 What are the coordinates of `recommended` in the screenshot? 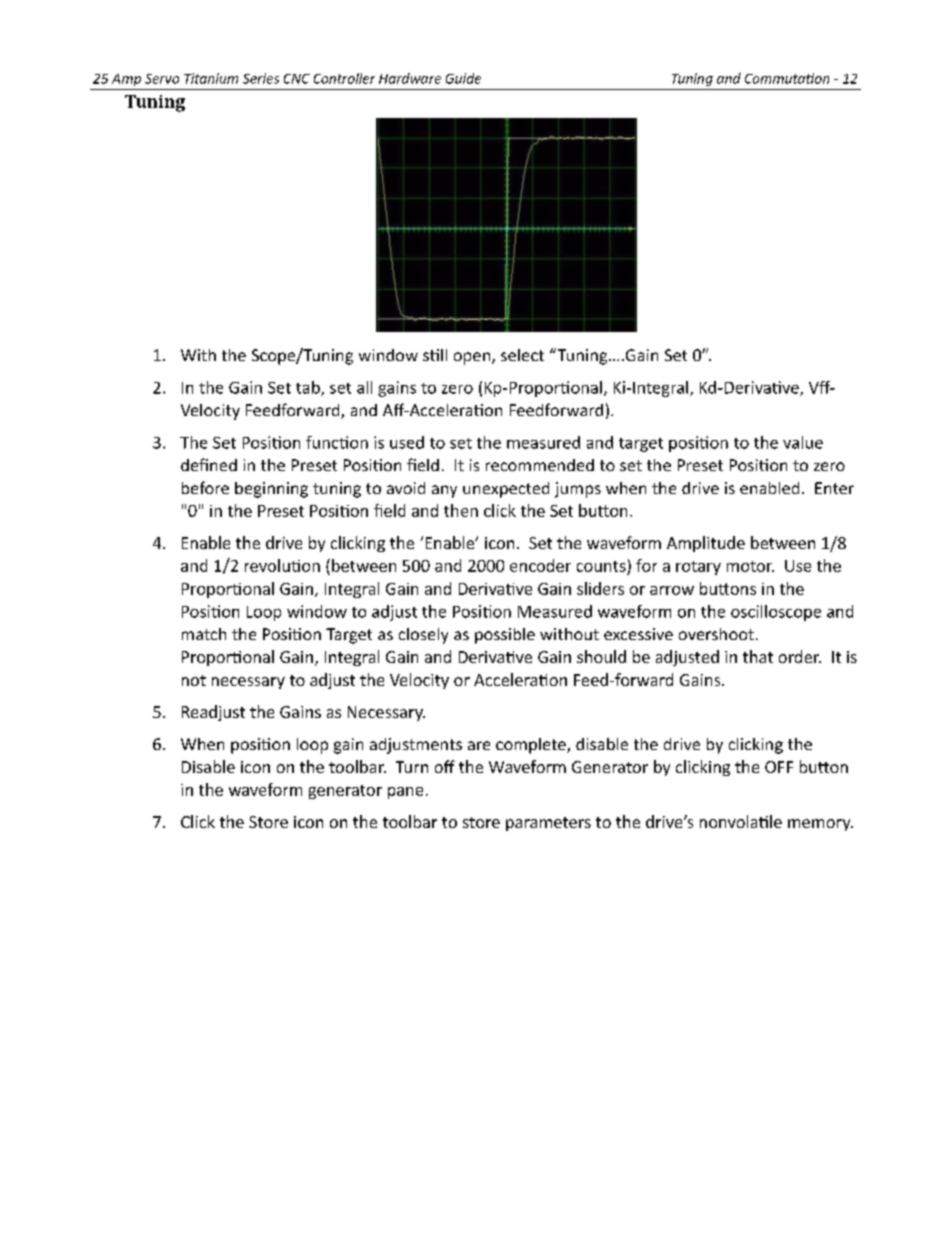 It's located at (540, 465).
